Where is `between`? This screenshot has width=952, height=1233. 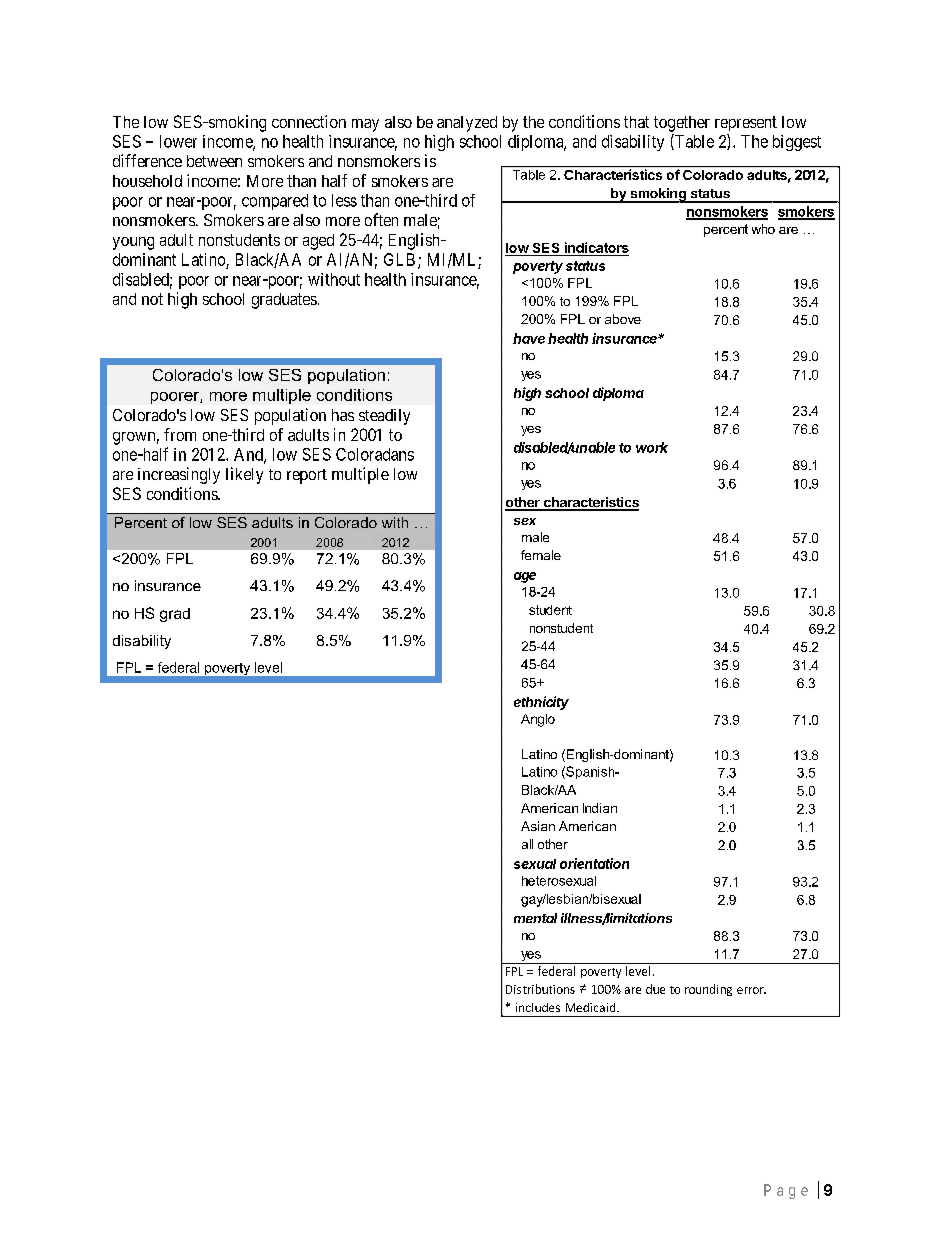 between is located at coordinates (214, 161).
